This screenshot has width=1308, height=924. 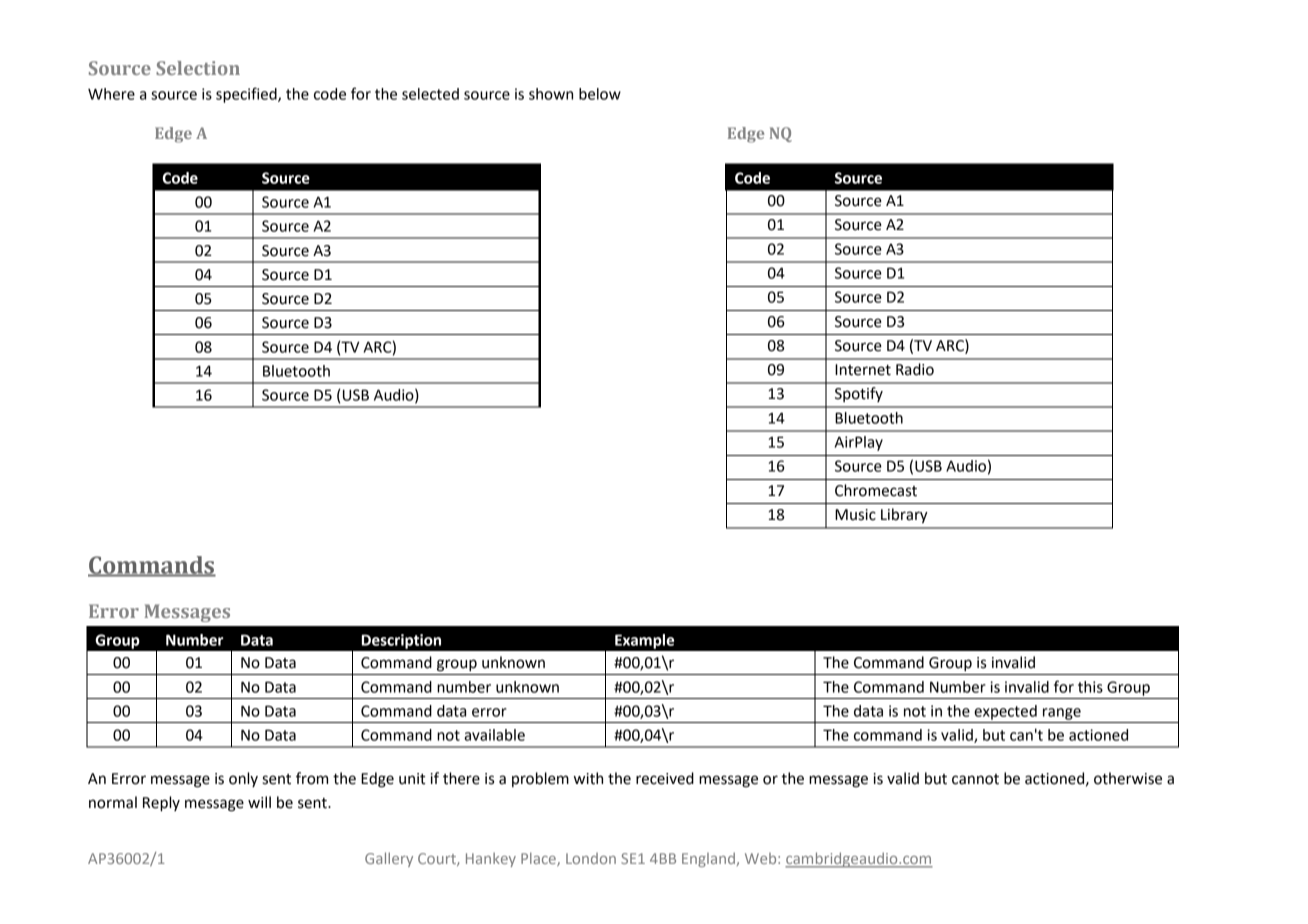 I want to click on specified, so click(x=247, y=95).
